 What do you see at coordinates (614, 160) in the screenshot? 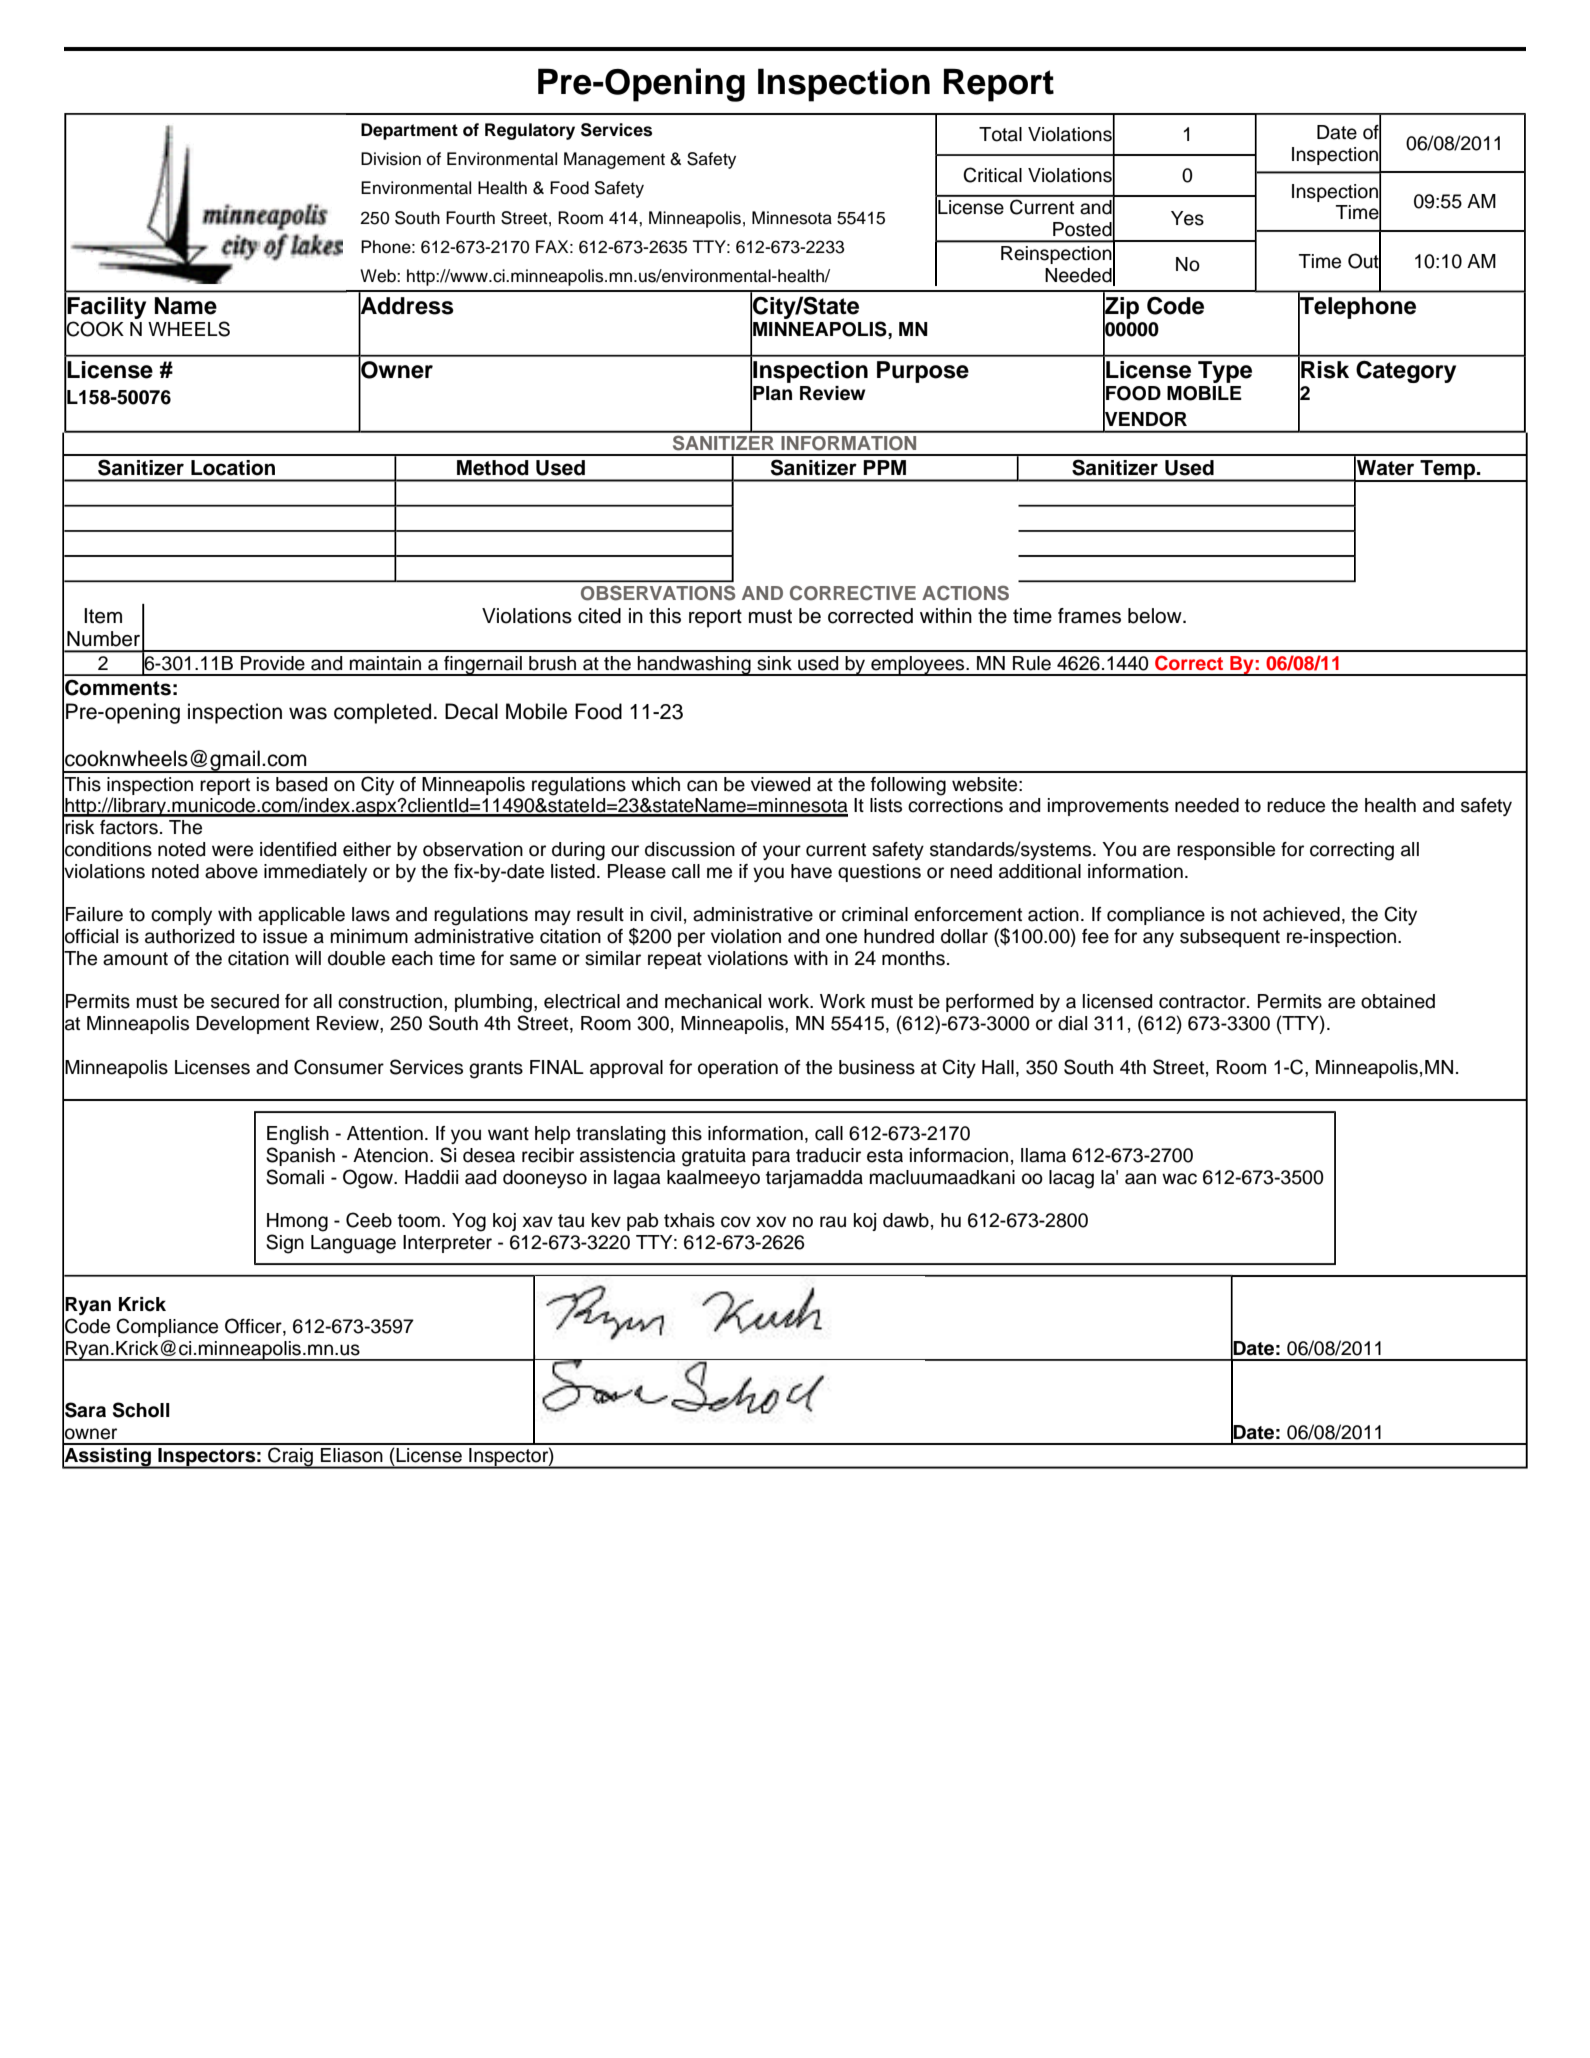
I see `Management` at bounding box center [614, 160].
